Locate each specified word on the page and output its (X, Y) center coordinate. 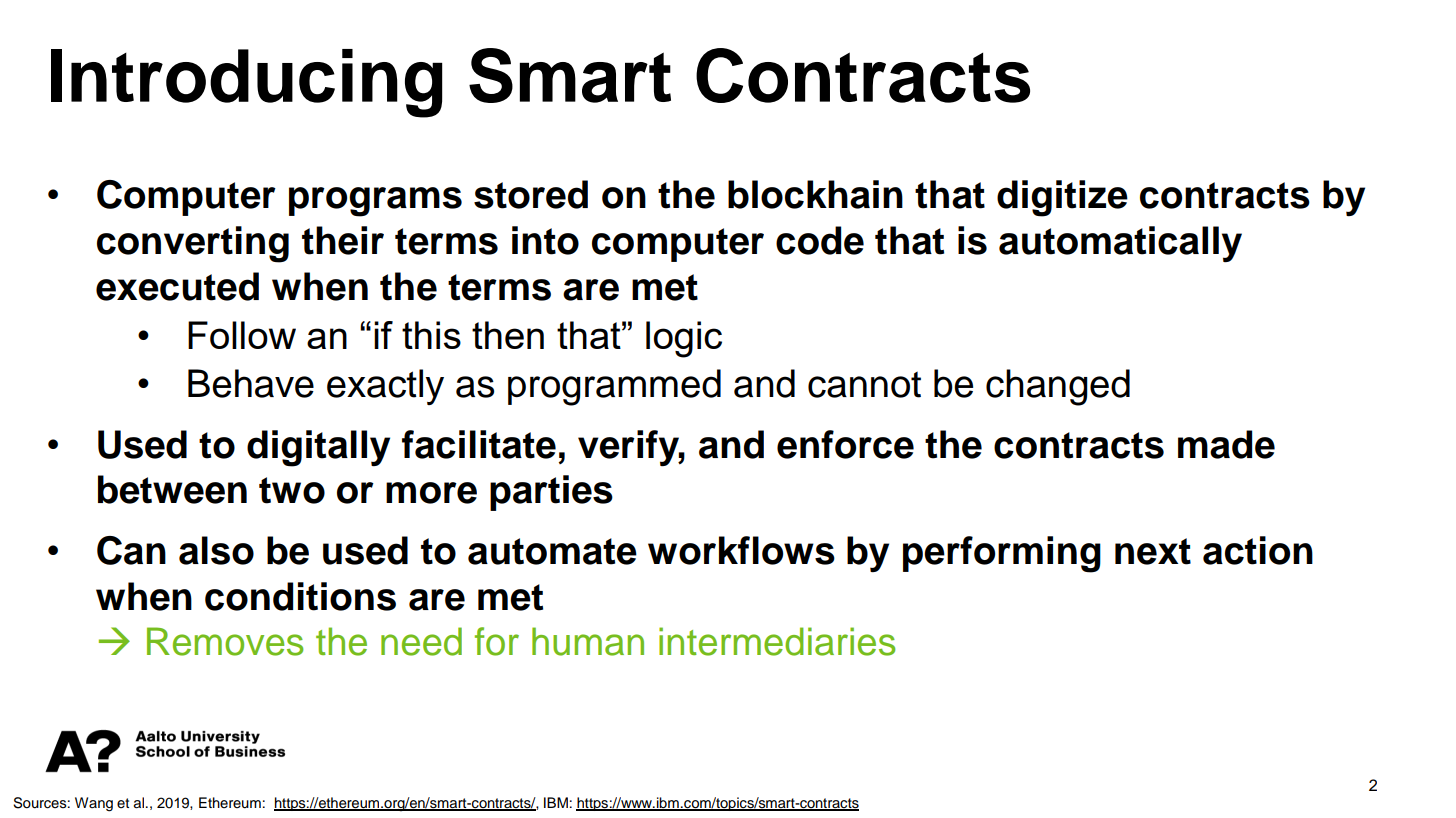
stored (531, 194)
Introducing (247, 83)
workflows (741, 550)
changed (1058, 387)
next (1153, 551)
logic (684, 339)
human (588, 641)
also (216, 550)
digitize (1062, 198)
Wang (94, 804)
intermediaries (777, 641)
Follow (242, 335)
